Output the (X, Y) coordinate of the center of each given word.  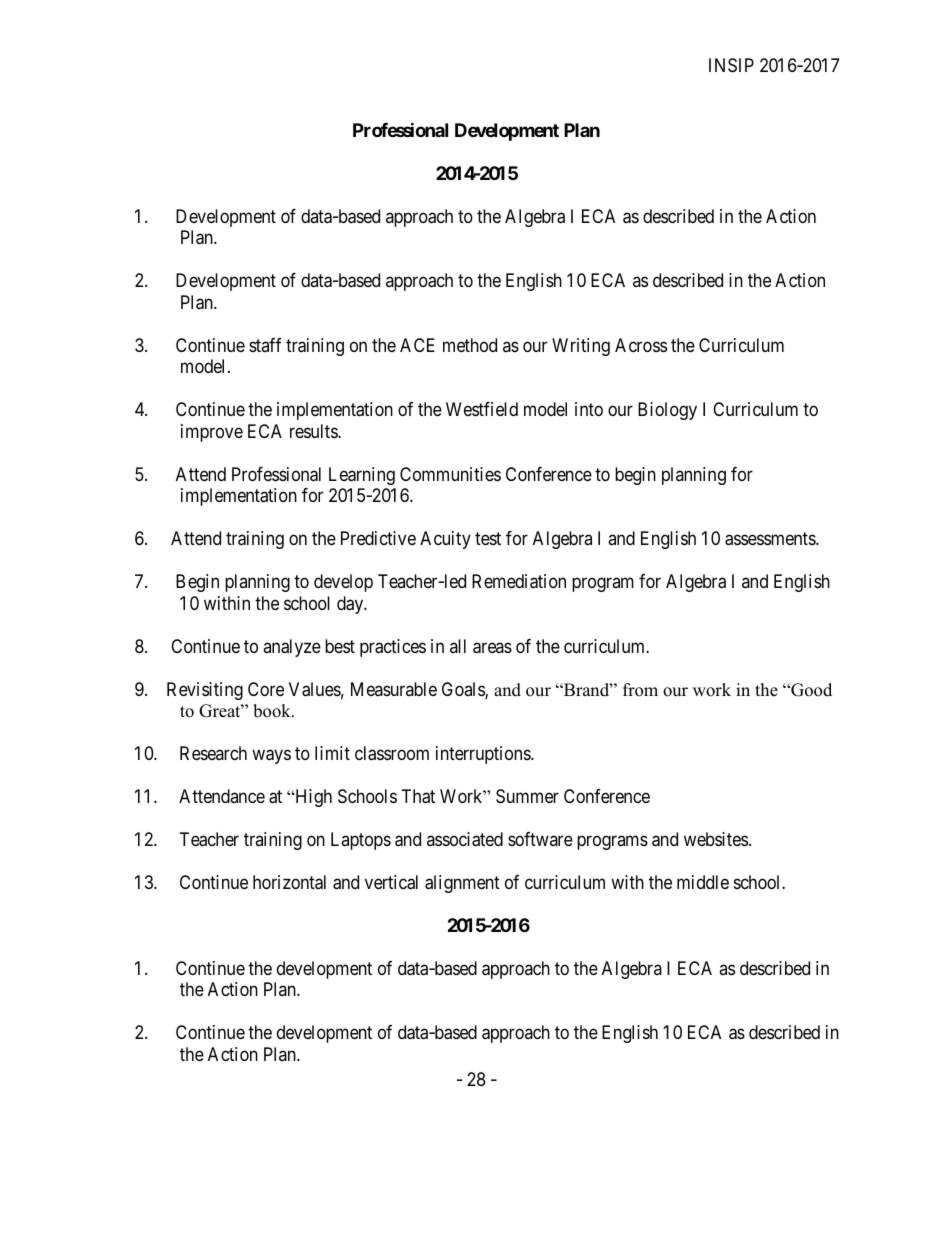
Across (641, 345)
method (470, 345)
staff (265, 345)
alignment (462, 884)
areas (492, 648)
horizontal (289, 882)
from (640, 690)
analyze (292, 648)
